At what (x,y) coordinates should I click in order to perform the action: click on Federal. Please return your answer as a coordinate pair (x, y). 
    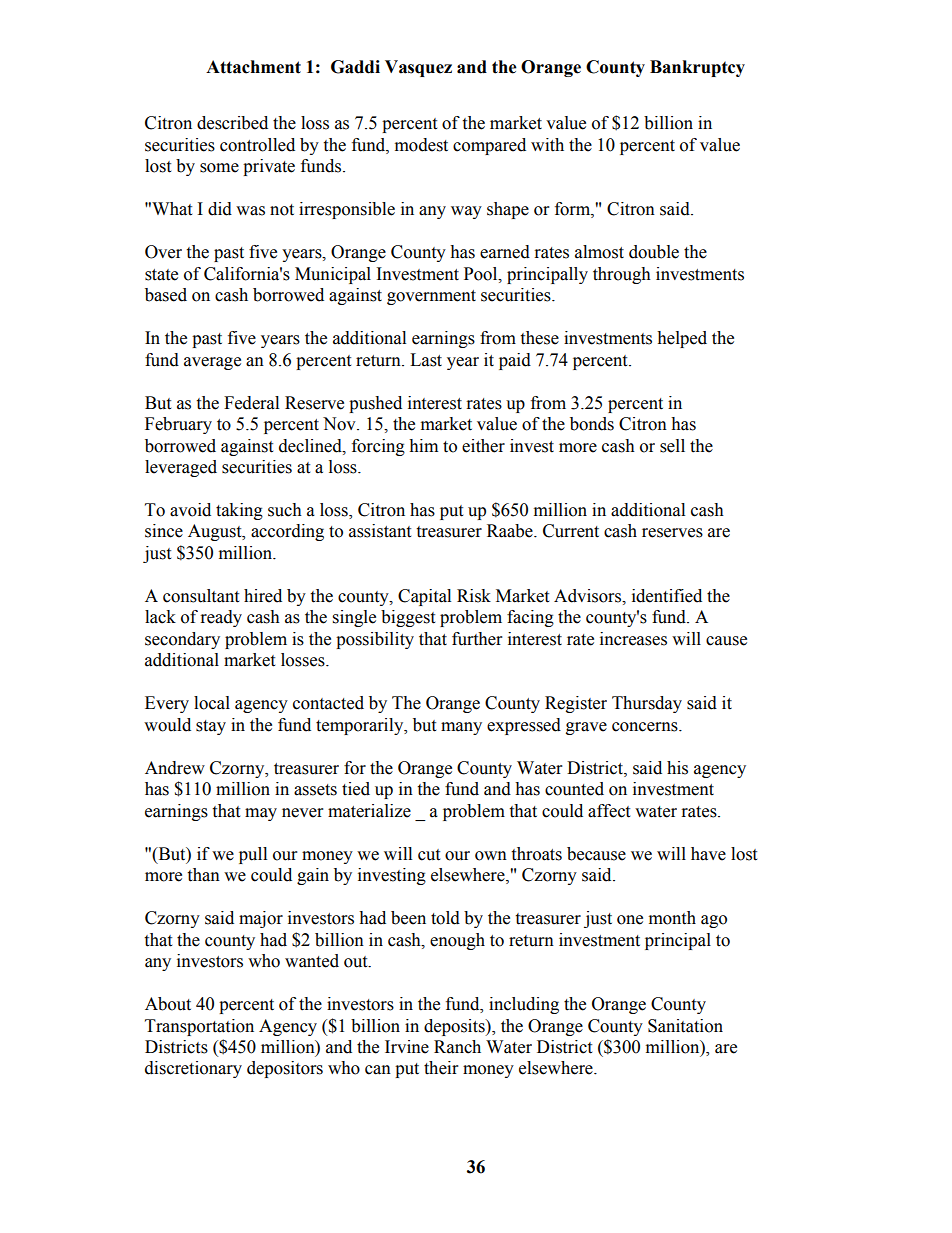
    Looking at the image, I should click on (251, 403).
